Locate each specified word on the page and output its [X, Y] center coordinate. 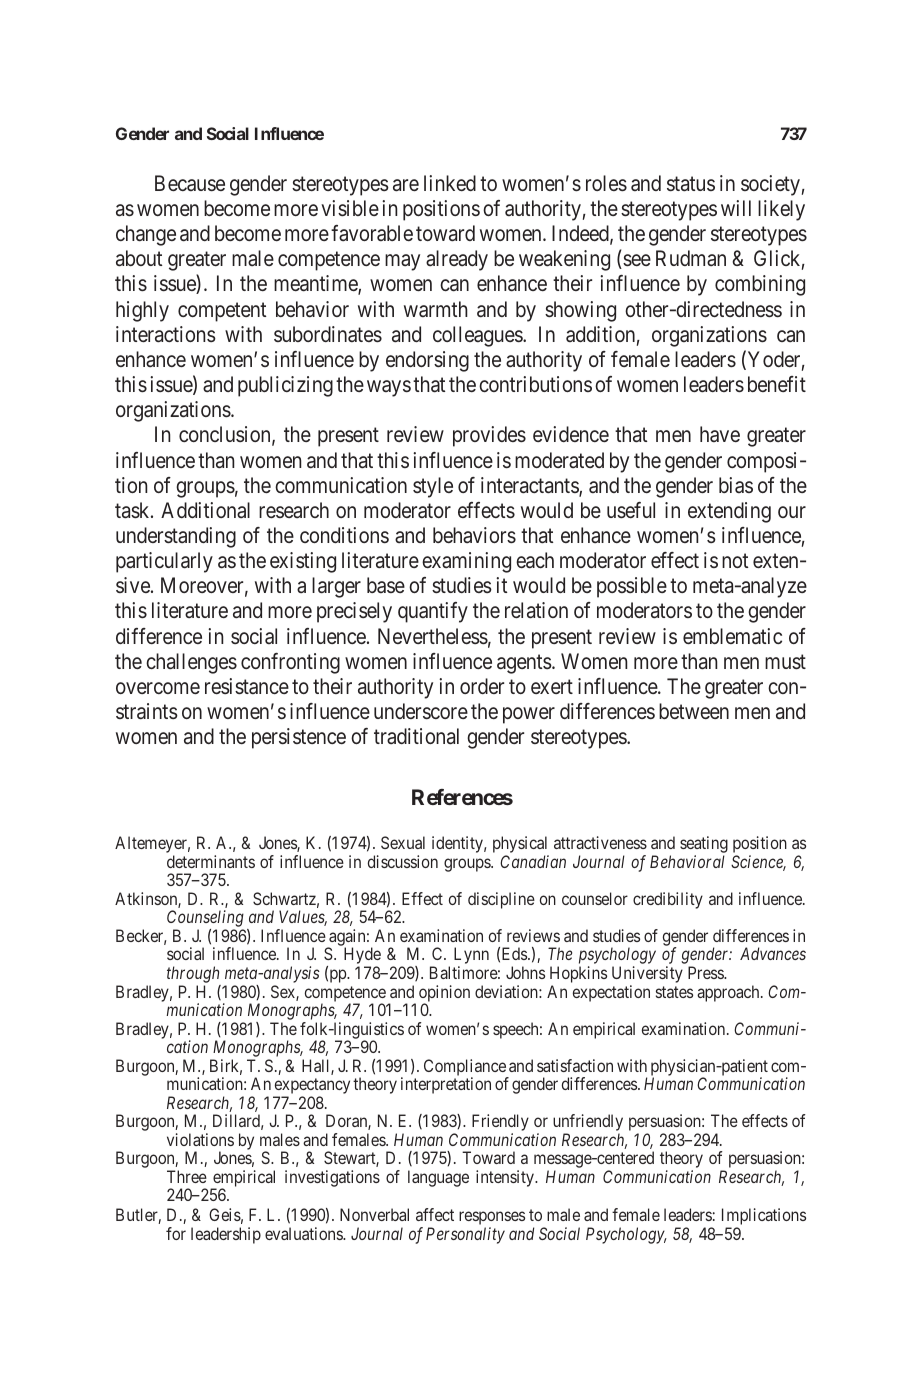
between [694, 711]
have [720, 434]
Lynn [471, 957]
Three [187, 1176]
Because [190, 183]
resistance [247, 686]
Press [706, 972]
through [193, 974]
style [433, 487]
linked [450, 183]
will [736, 208]
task [133, 510]
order [482, 686]
